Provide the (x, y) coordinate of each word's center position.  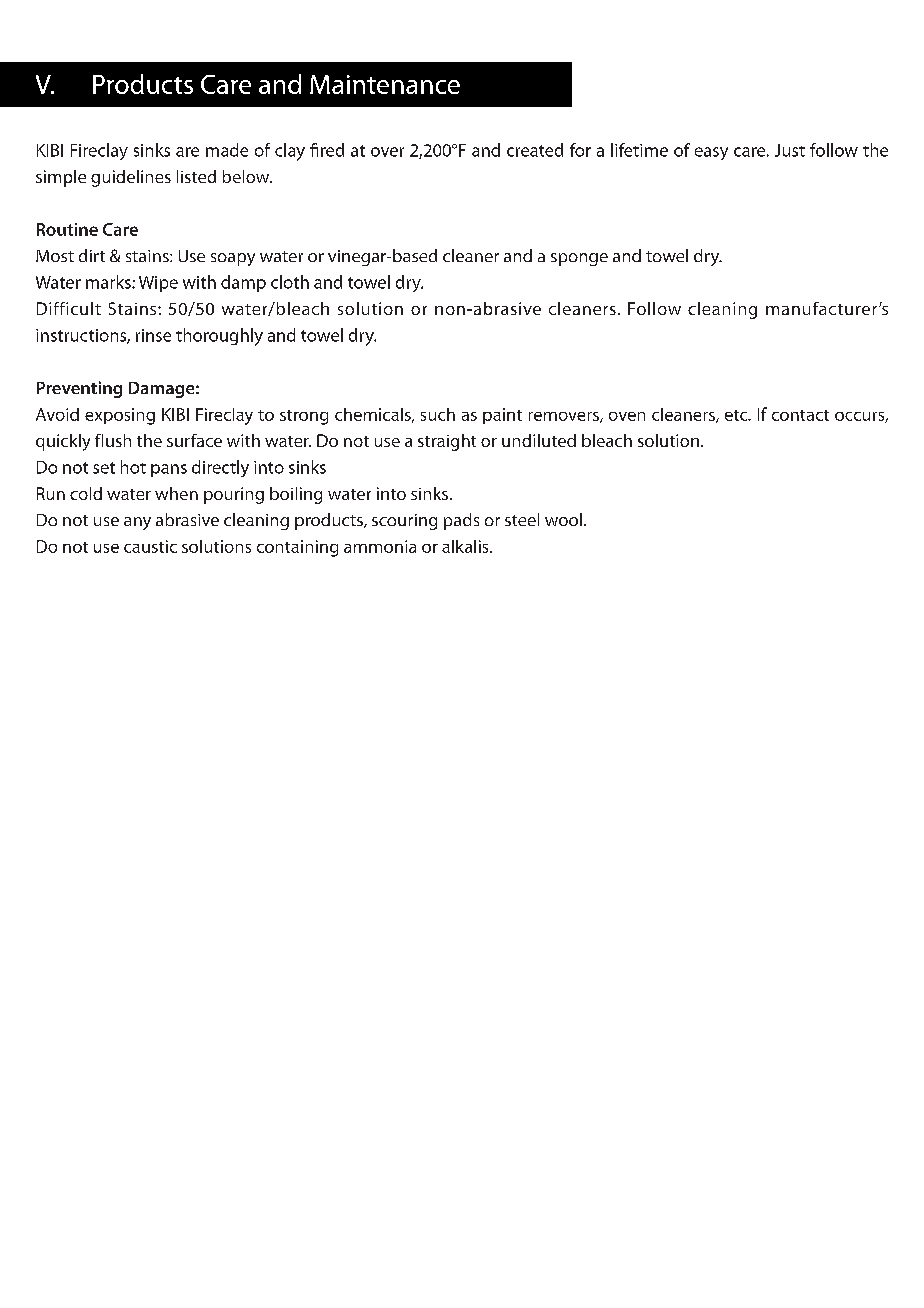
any (137, 523)
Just (790, 150)
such (438, 414)
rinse (153, 335)
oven (627, 416)
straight (447, 442)
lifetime (639, 150)
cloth (290, 282)
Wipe (158, 284)
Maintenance (385, 84)
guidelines (131, 178)
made (227, 150)
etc (737, 415)
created (535, 150)
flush (113, 440)
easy (711, 153)
